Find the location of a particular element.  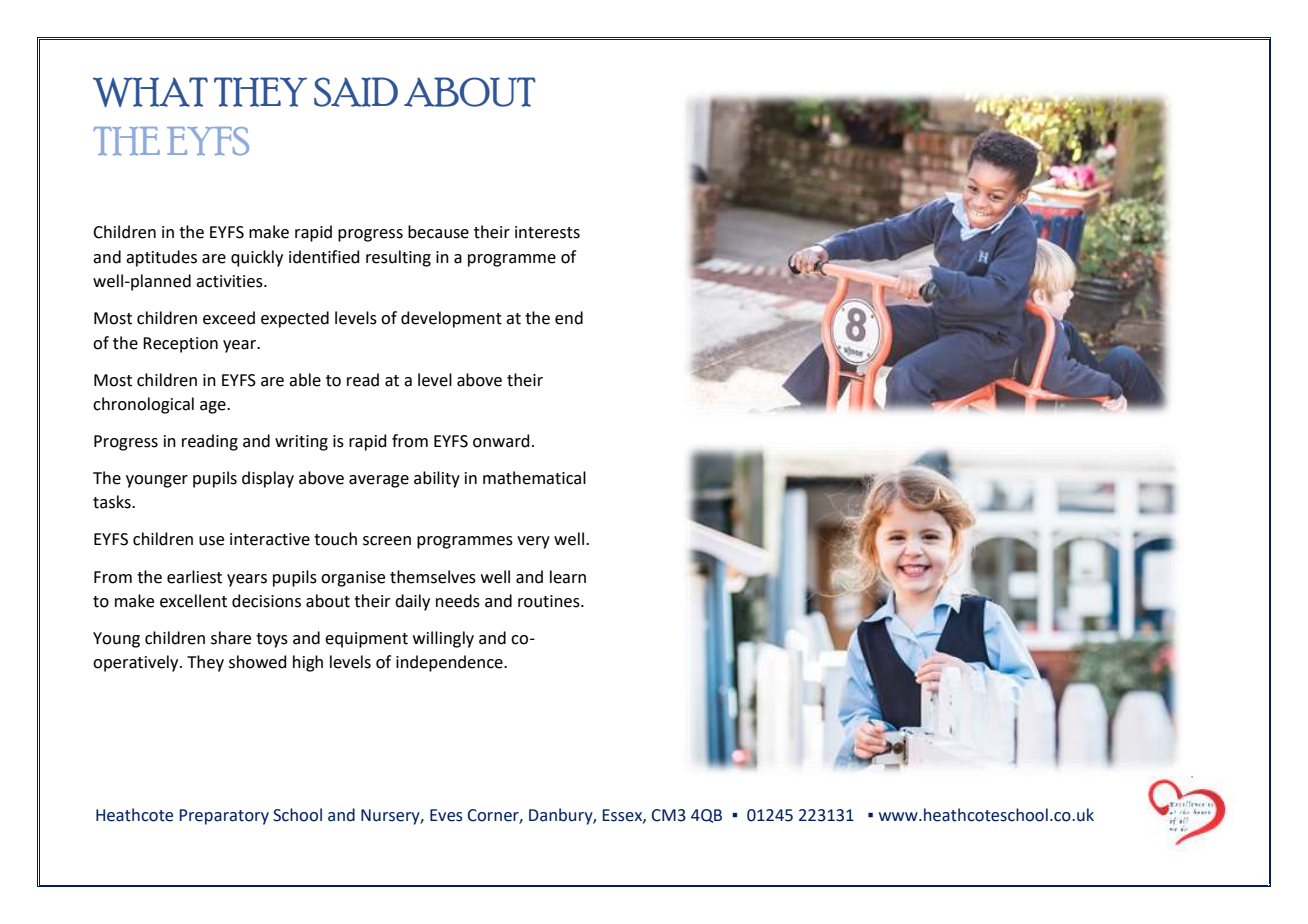

SAID is located at coordinates (356, 92).
